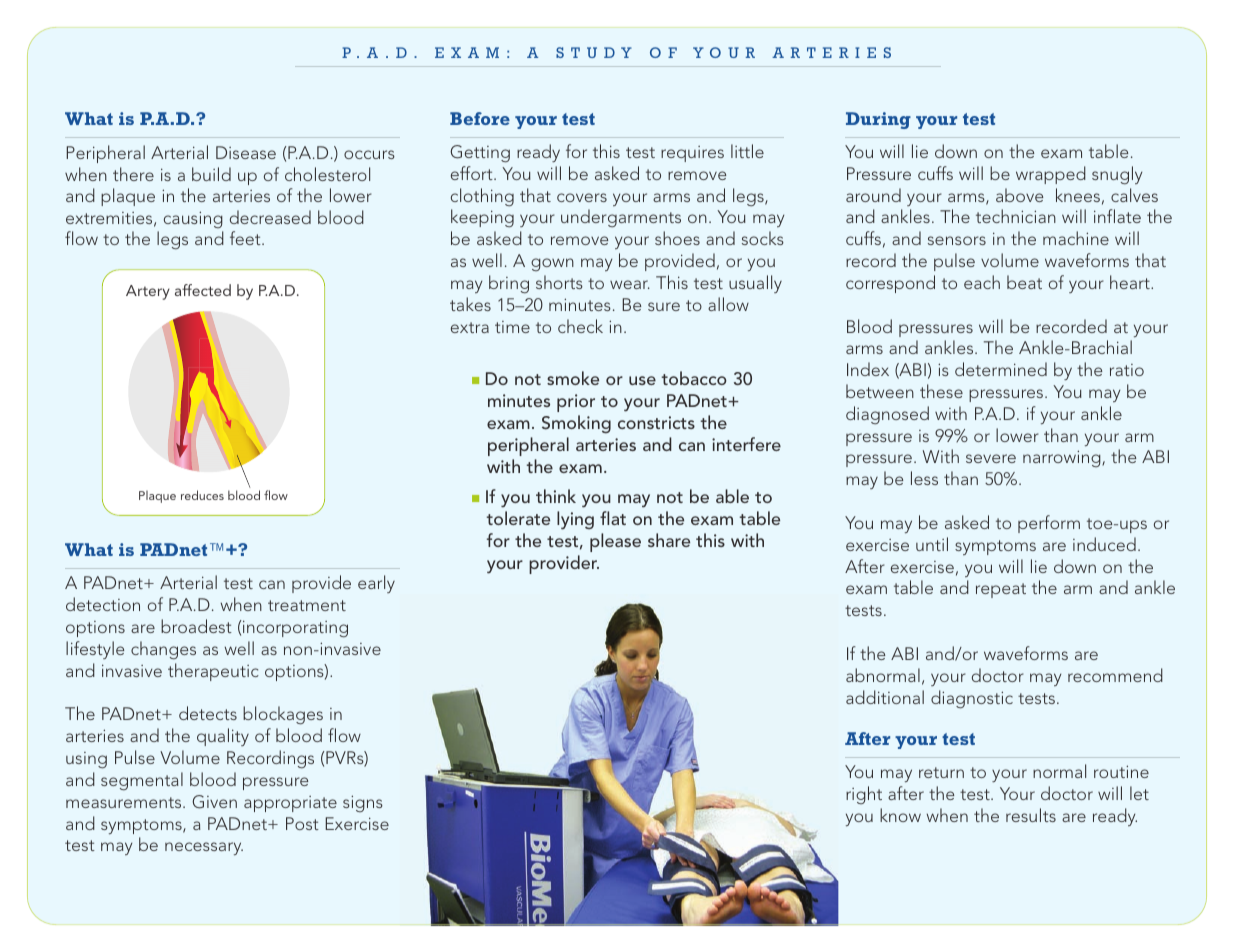 The height and width of the document is (952, 1234). Describe the element at coordinates (656, 422) in the document. I see `constricts` at that location.
